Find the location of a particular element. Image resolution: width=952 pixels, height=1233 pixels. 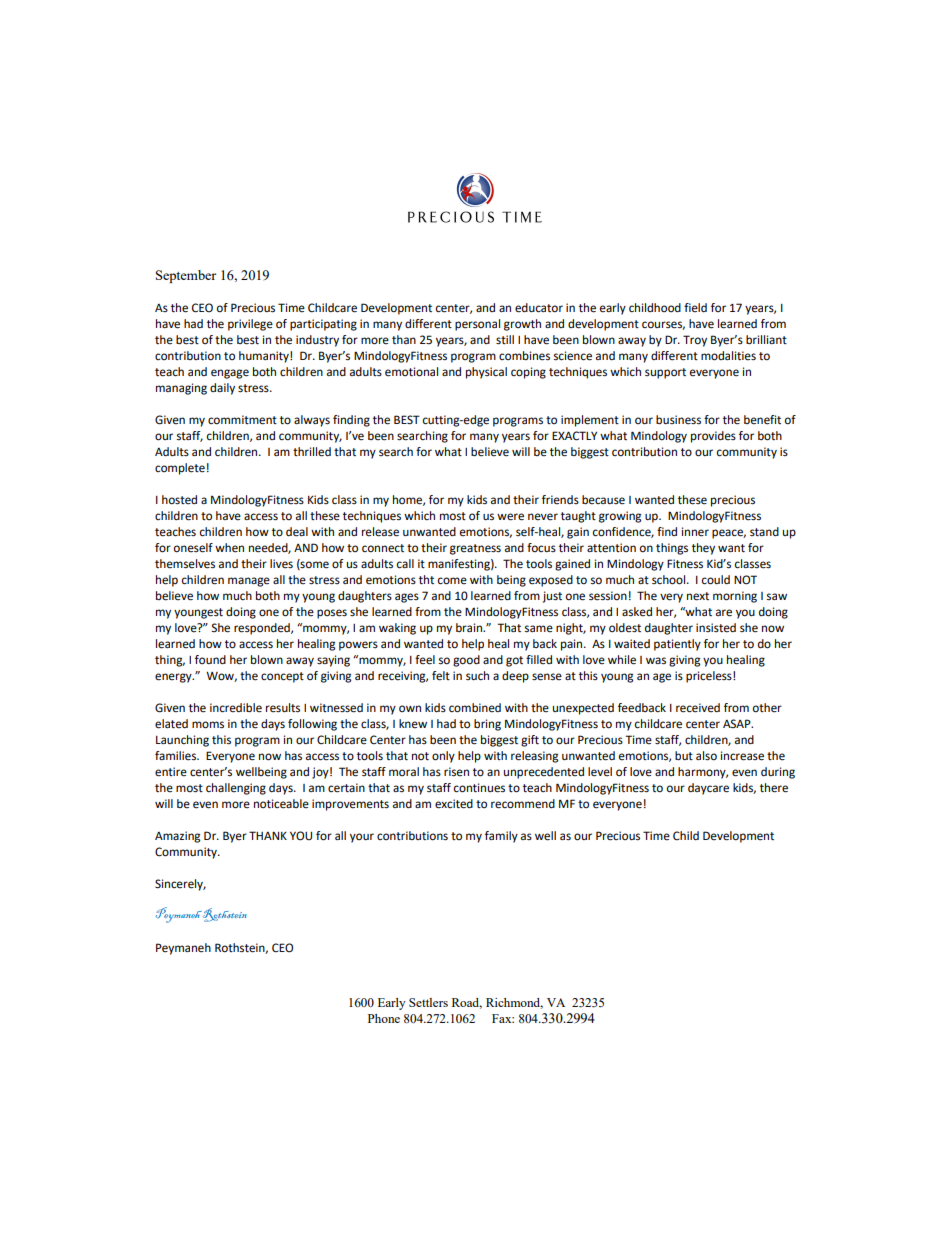

personal is located at coordinates (477, 325).
